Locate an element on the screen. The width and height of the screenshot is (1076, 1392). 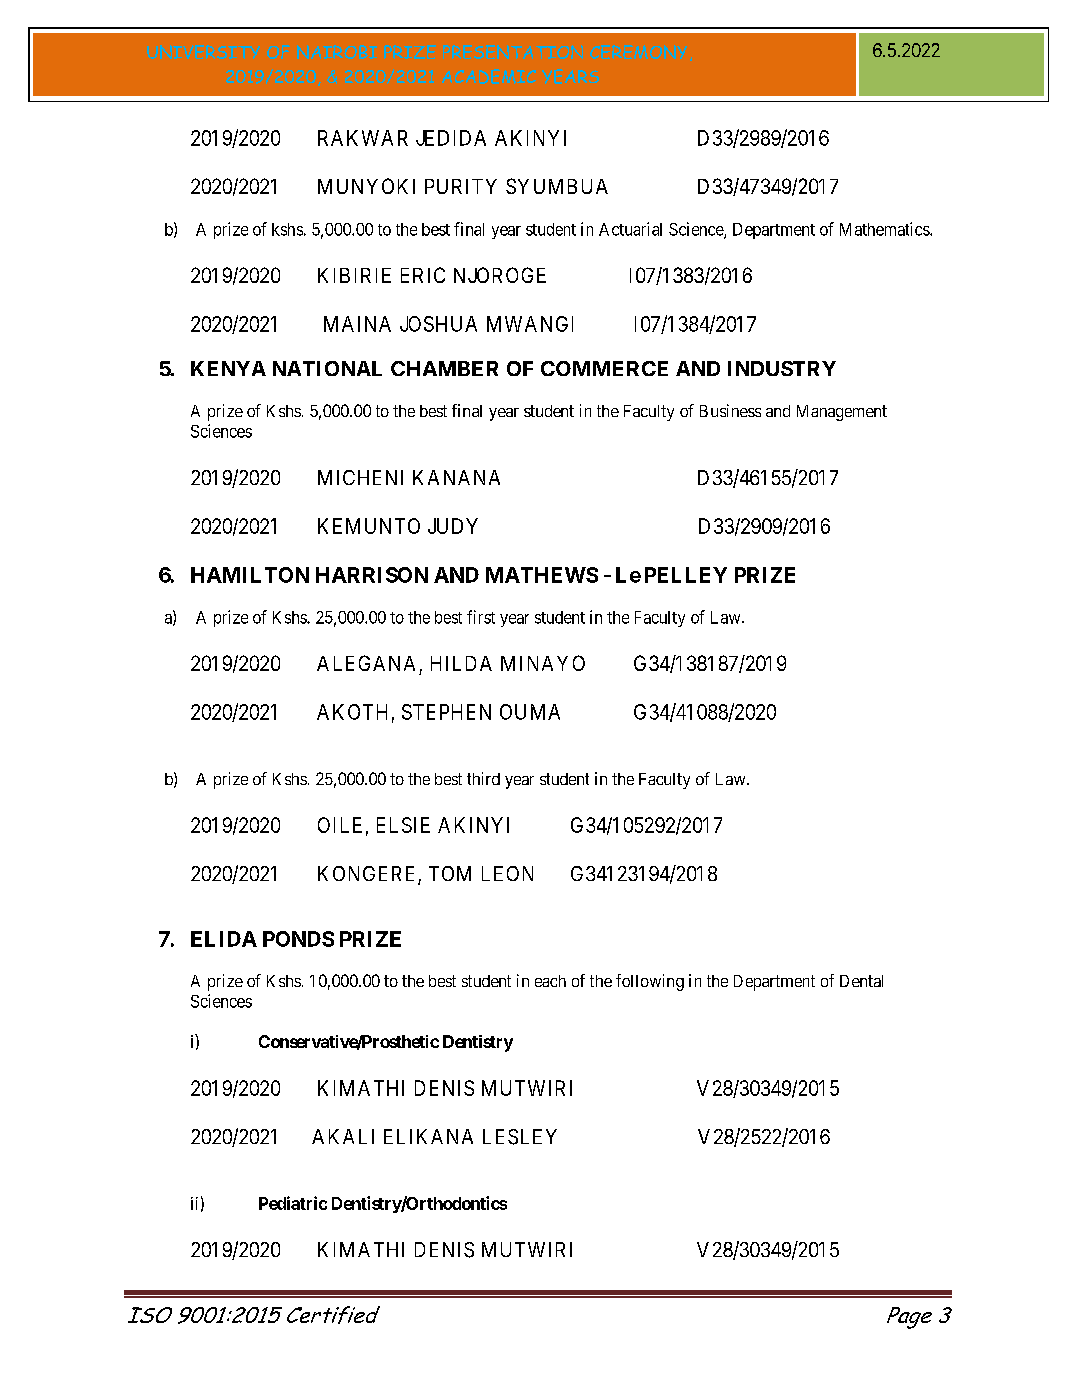
Management is located at coordinates (842, 413).
